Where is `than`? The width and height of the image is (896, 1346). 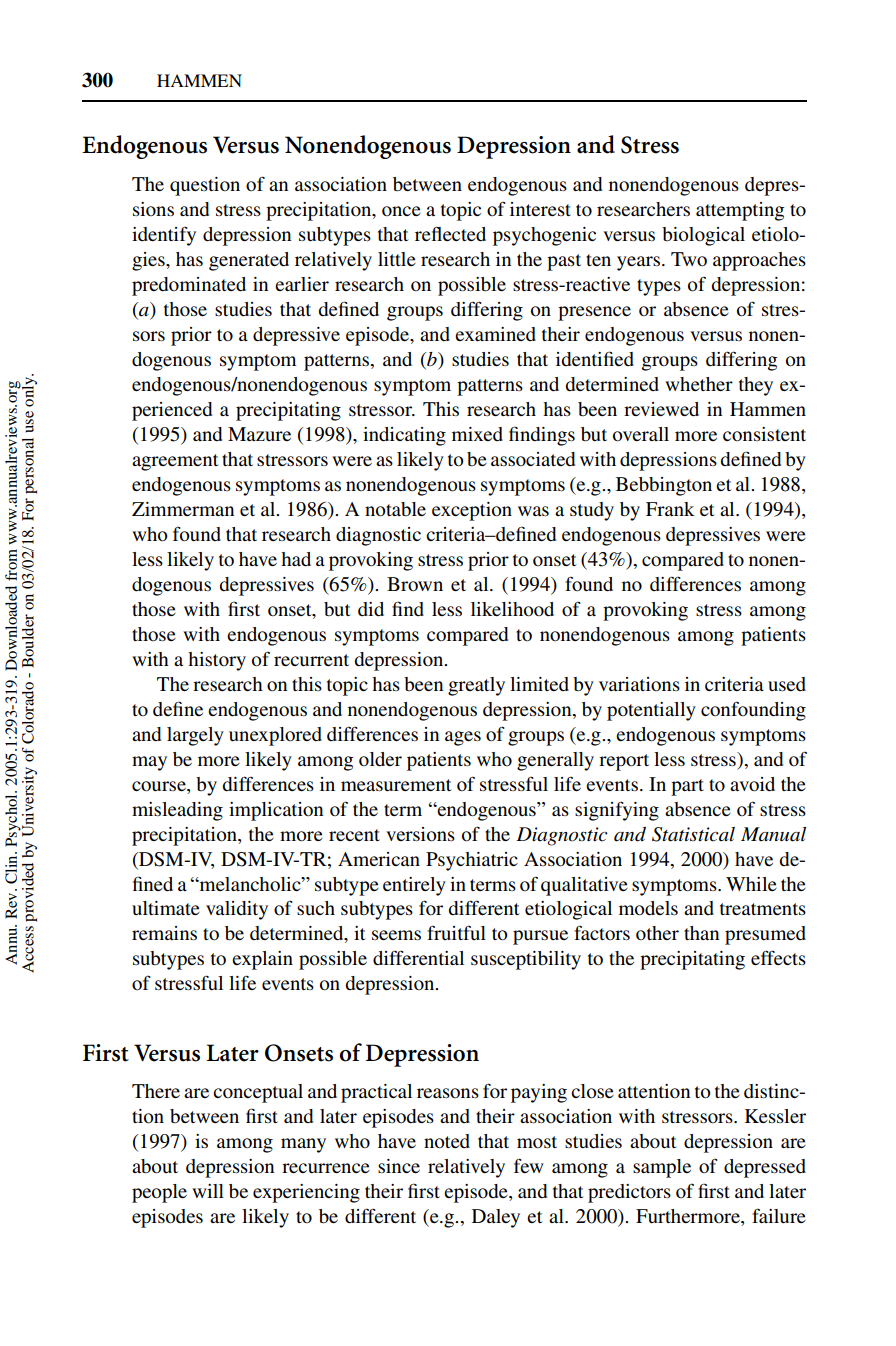
than is located at coordinates (701, 933).
